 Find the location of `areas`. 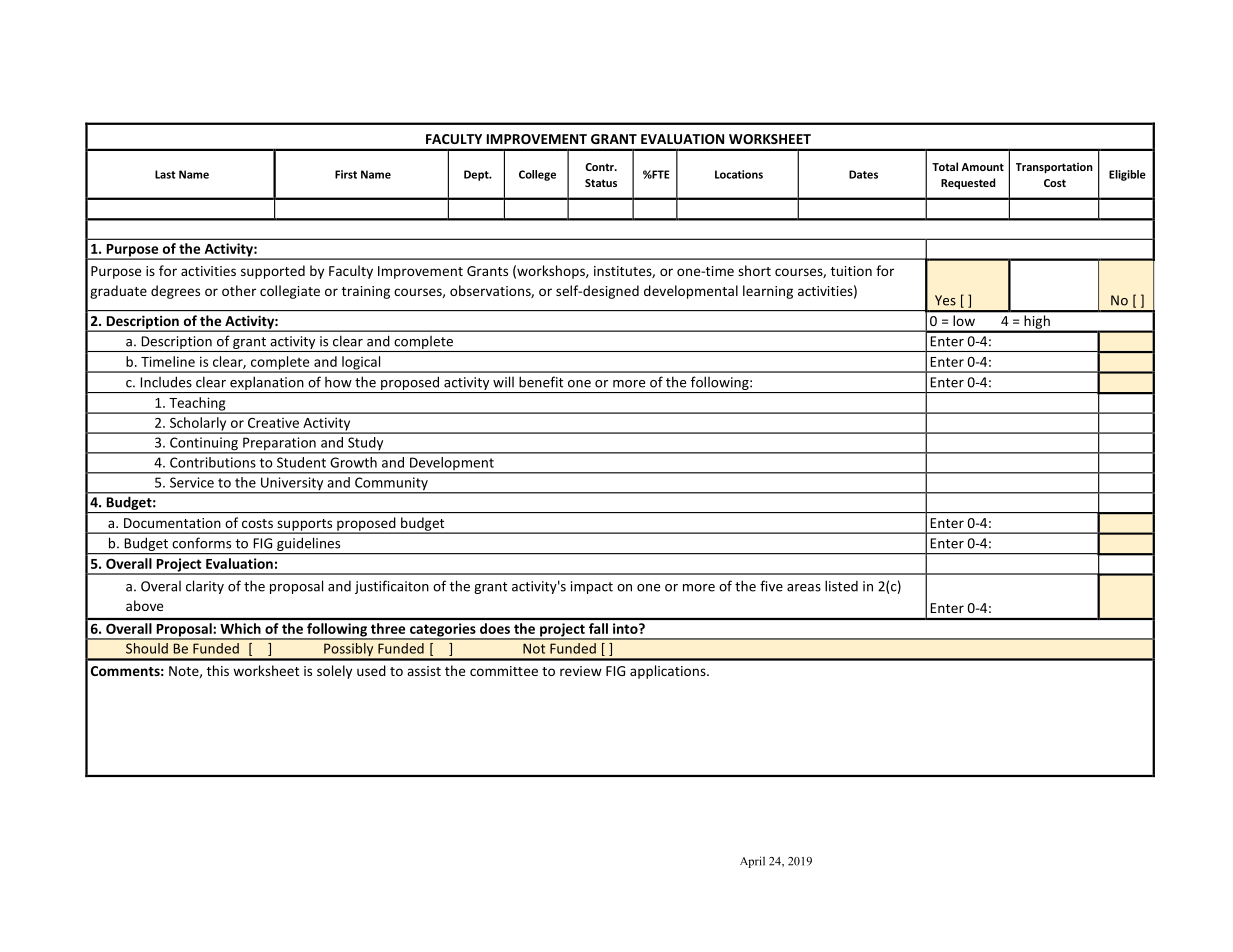

areas is located at coordinates (804, 588).
